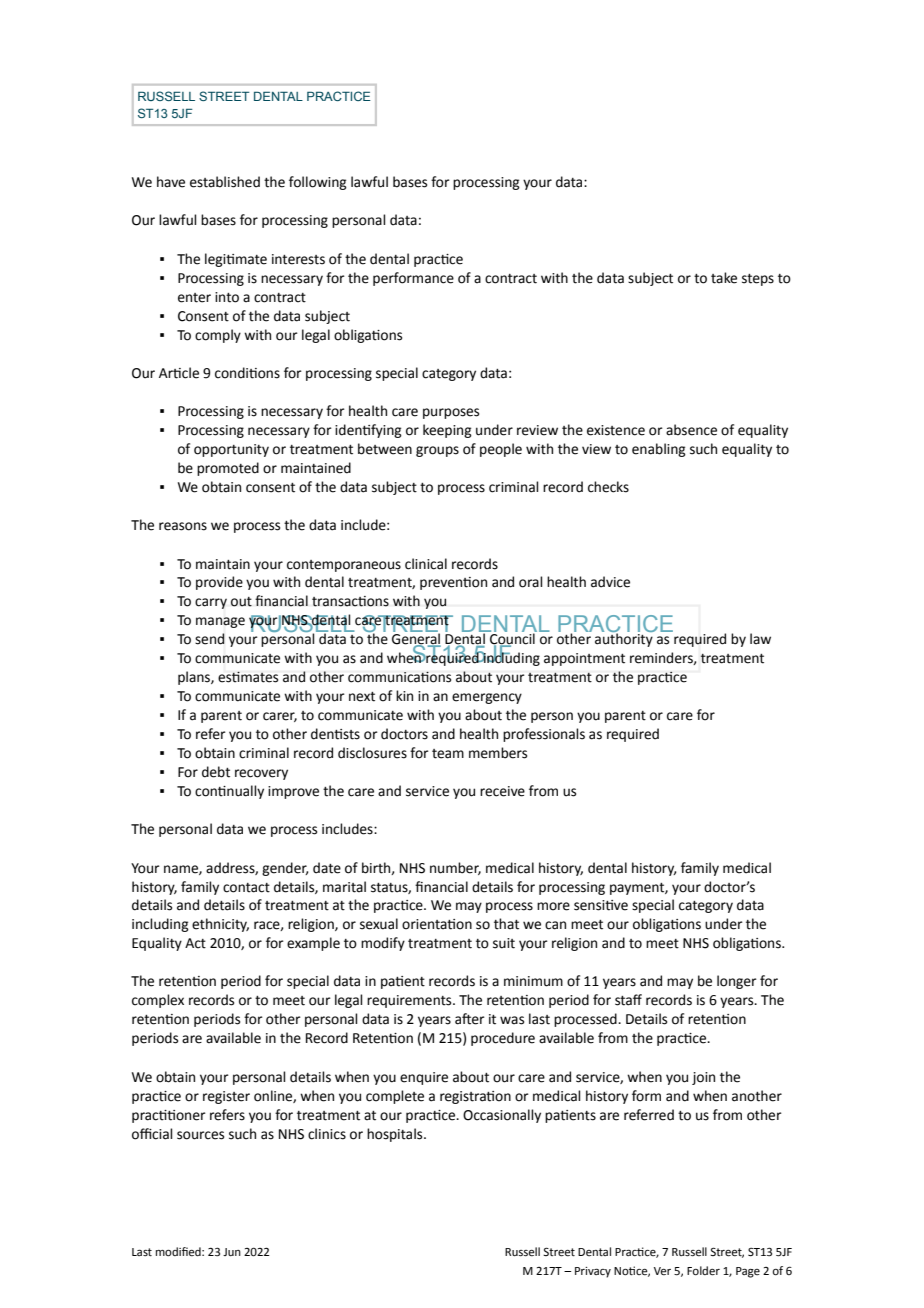  Describe the element at coordinates (724, 278) in the page. I see `take` at that location.
